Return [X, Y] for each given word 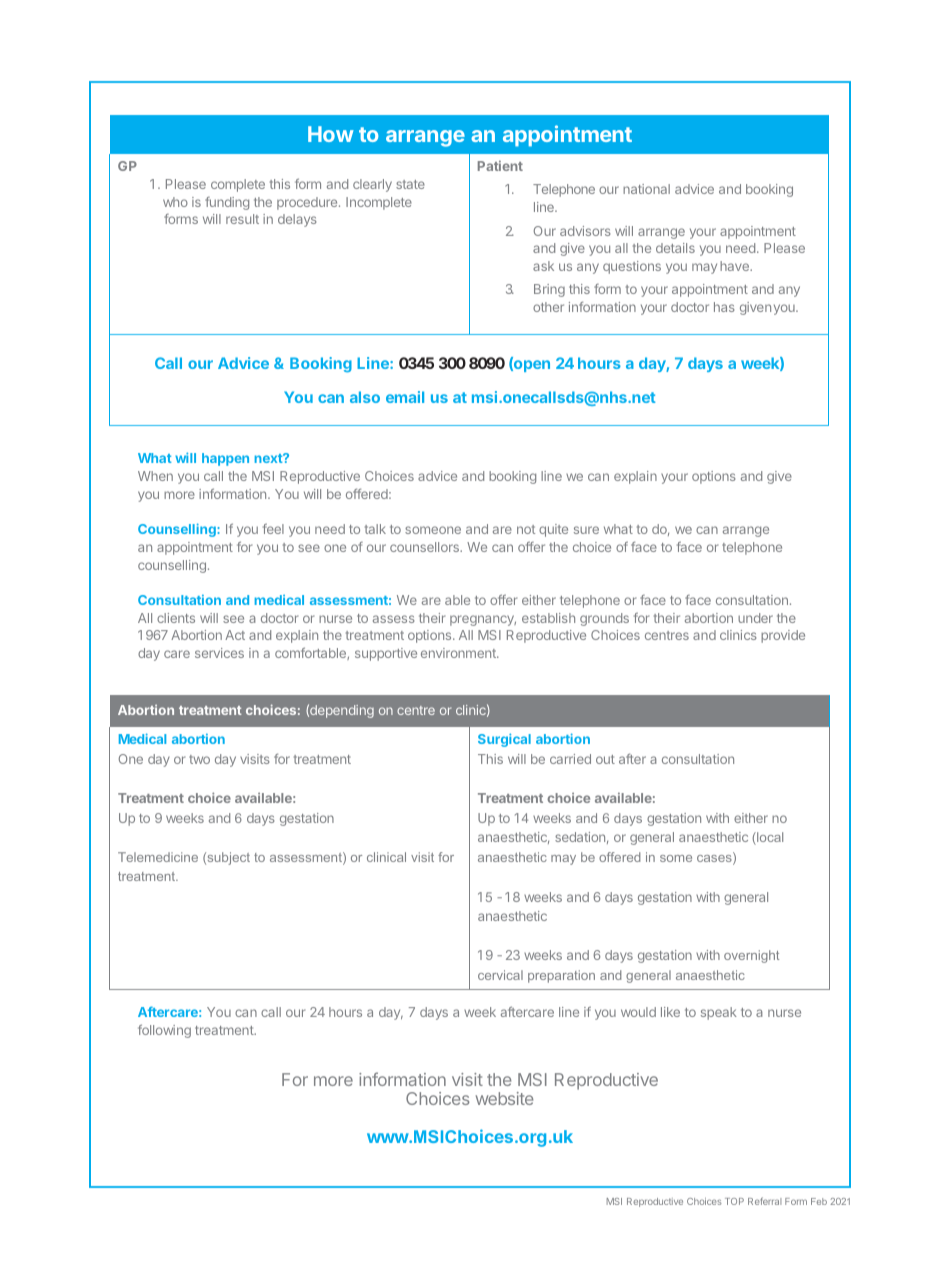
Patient [500, 166]
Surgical [504, 740]
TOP [734, 1201]
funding [227, 203]
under [755, 618]
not [526, 529]
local [769, 838]
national [646, 189]
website [504, 1098]
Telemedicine [158, 857]
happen [225, 459]
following [164, 1031]
